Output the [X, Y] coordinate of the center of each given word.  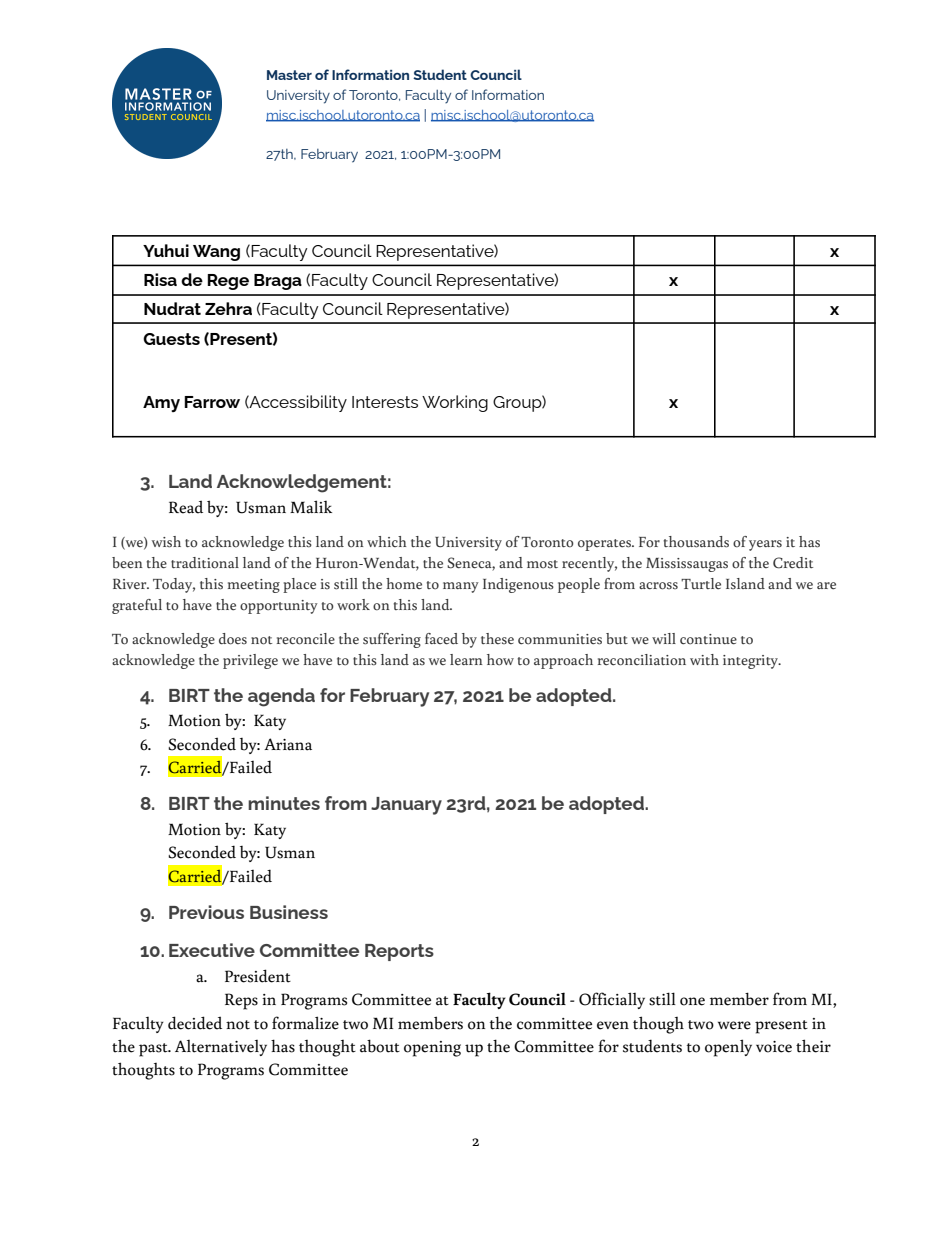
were [734, 1025]
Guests [171, 339]
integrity [752, 662]
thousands [696, 542]
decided [195, 1023]
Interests [385, 402]
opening [432, 1049]
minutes [284, 803]
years [765, 545]
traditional [205, 563]
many [461, 587]
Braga [278, 282]
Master [289, 75]
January [406, 806]
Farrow [212, 402]
